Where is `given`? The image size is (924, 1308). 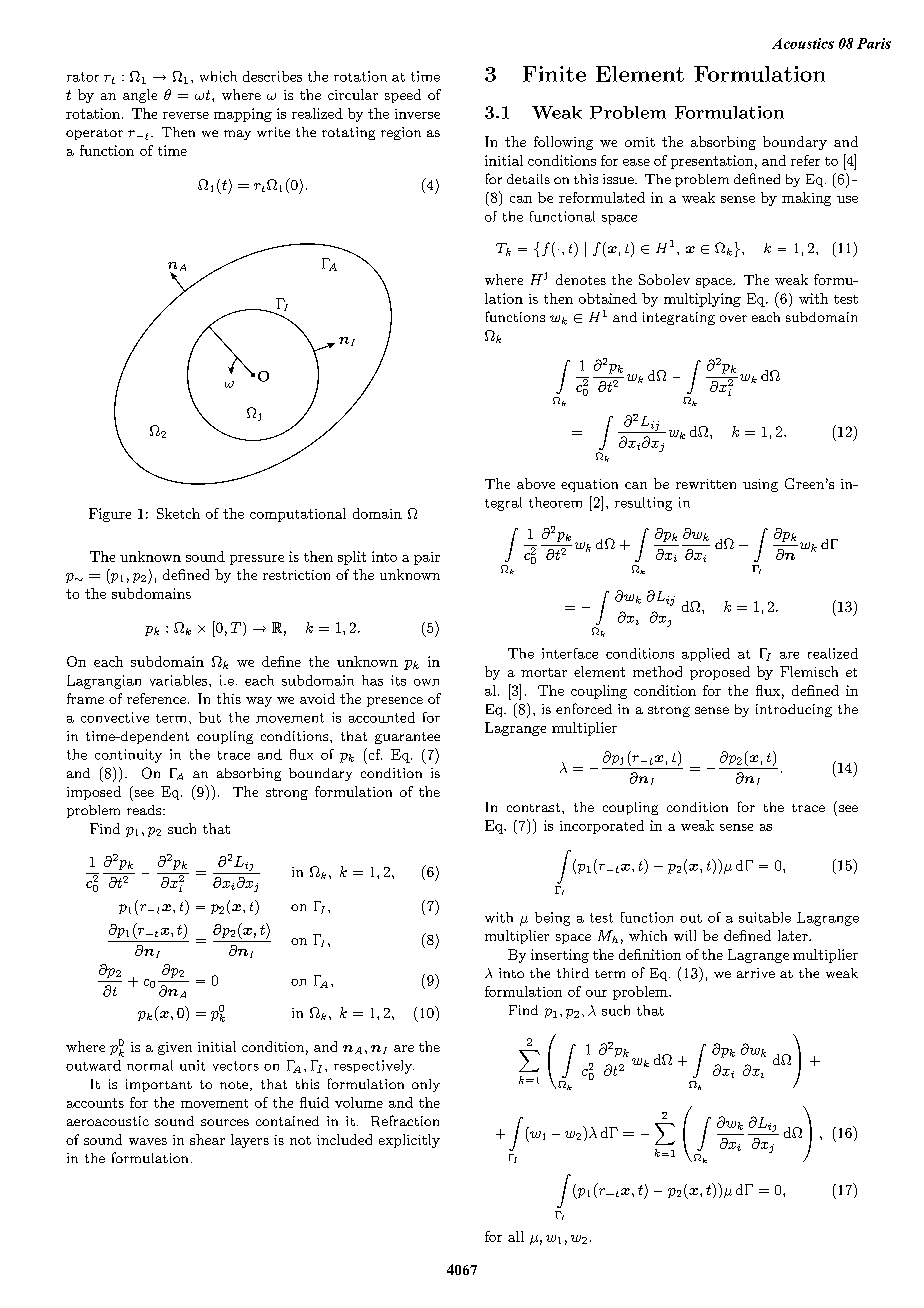
given is located at coordinates (175, 1048).
